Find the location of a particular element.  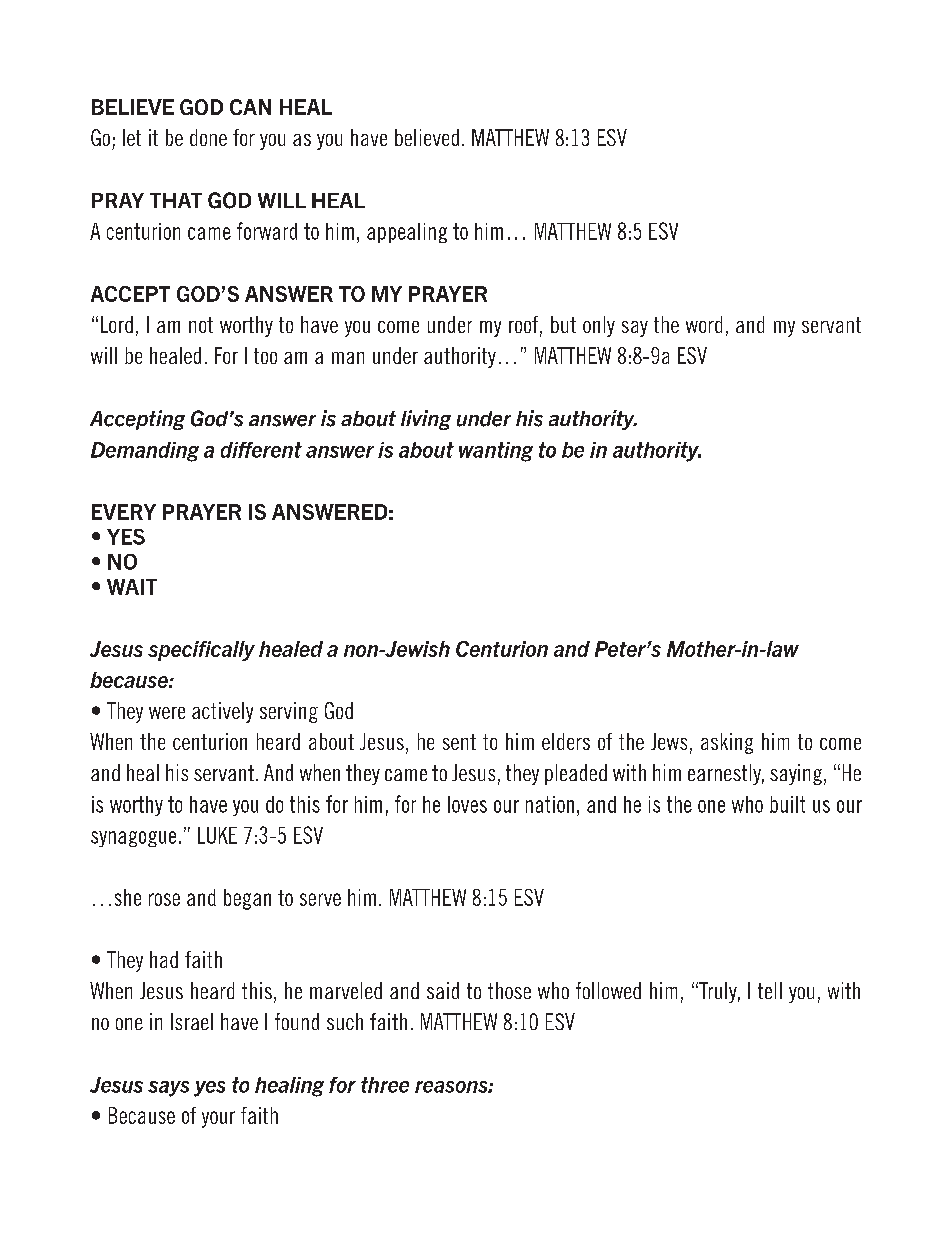

done is located at coordinates (208, 137).
